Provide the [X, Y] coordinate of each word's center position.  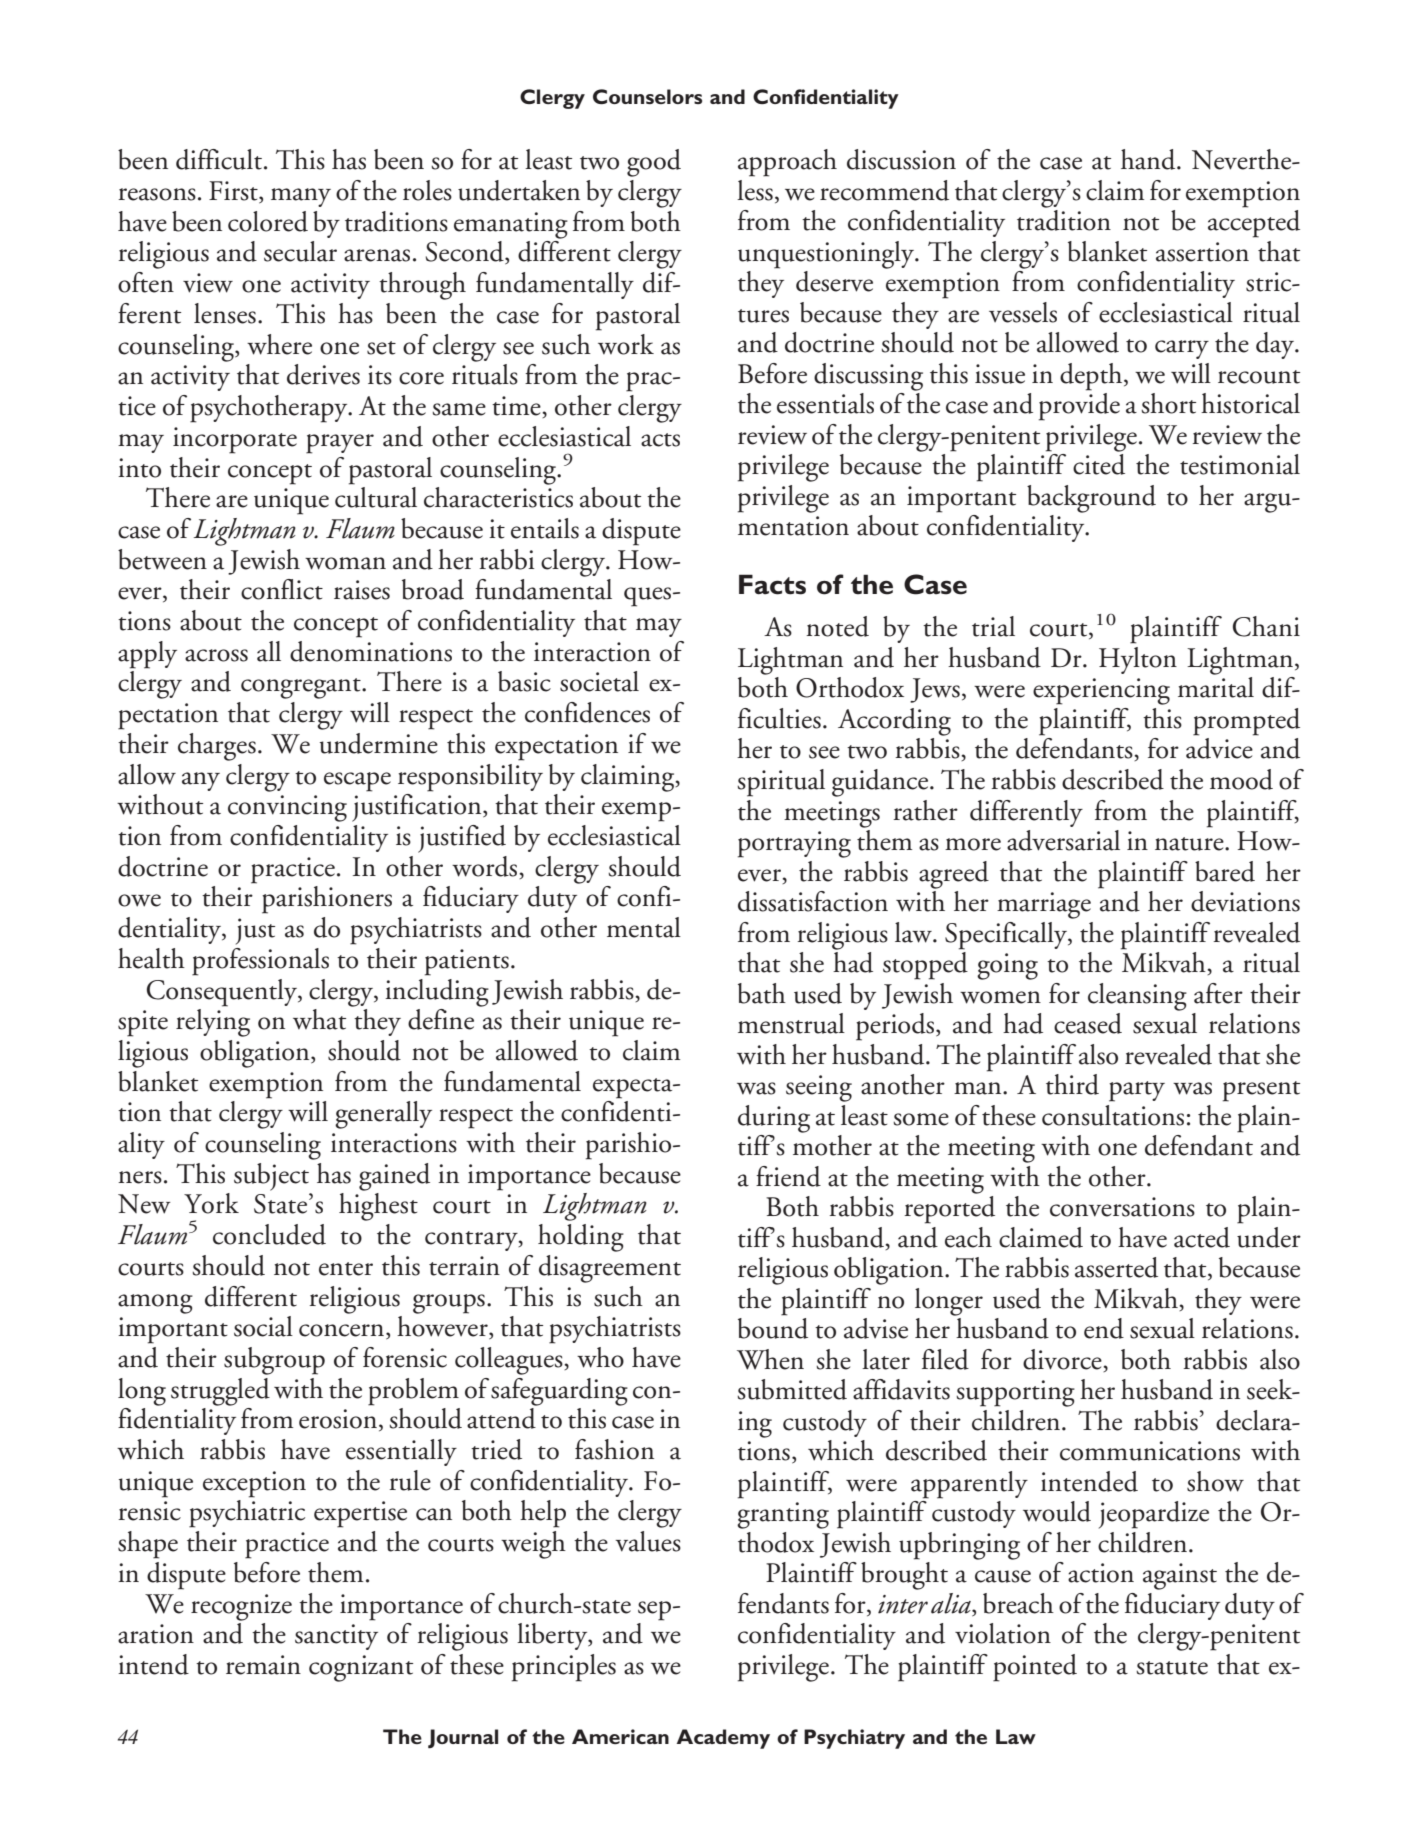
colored [268, 221]
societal [599, 681]
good [654, 163]
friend [788, 1176]
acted [1202, 1237]
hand [1149, 159]
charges [217, 747]
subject [271, 1177]
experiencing [1101, 691]
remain [263, 1665]
